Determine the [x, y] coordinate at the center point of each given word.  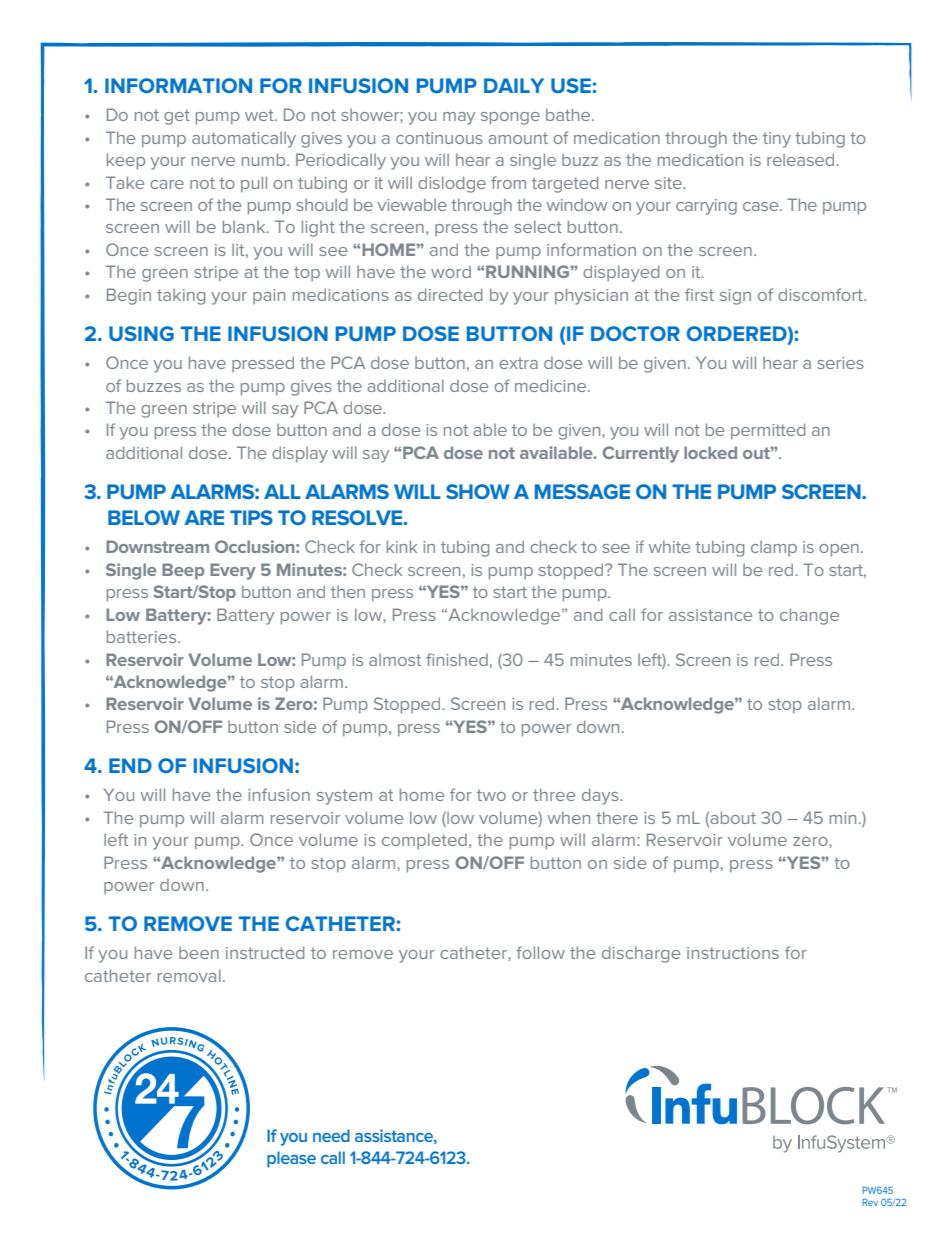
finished [457, 659]
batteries [143, 636]
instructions [733, 953]
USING [141, 333]
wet [260, 115]
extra [518, 363]
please [291, 1159]
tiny [777, 140]
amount [518, 138]
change [809, 616]
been [199, 953]
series [840, 363]
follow [540, 952]
